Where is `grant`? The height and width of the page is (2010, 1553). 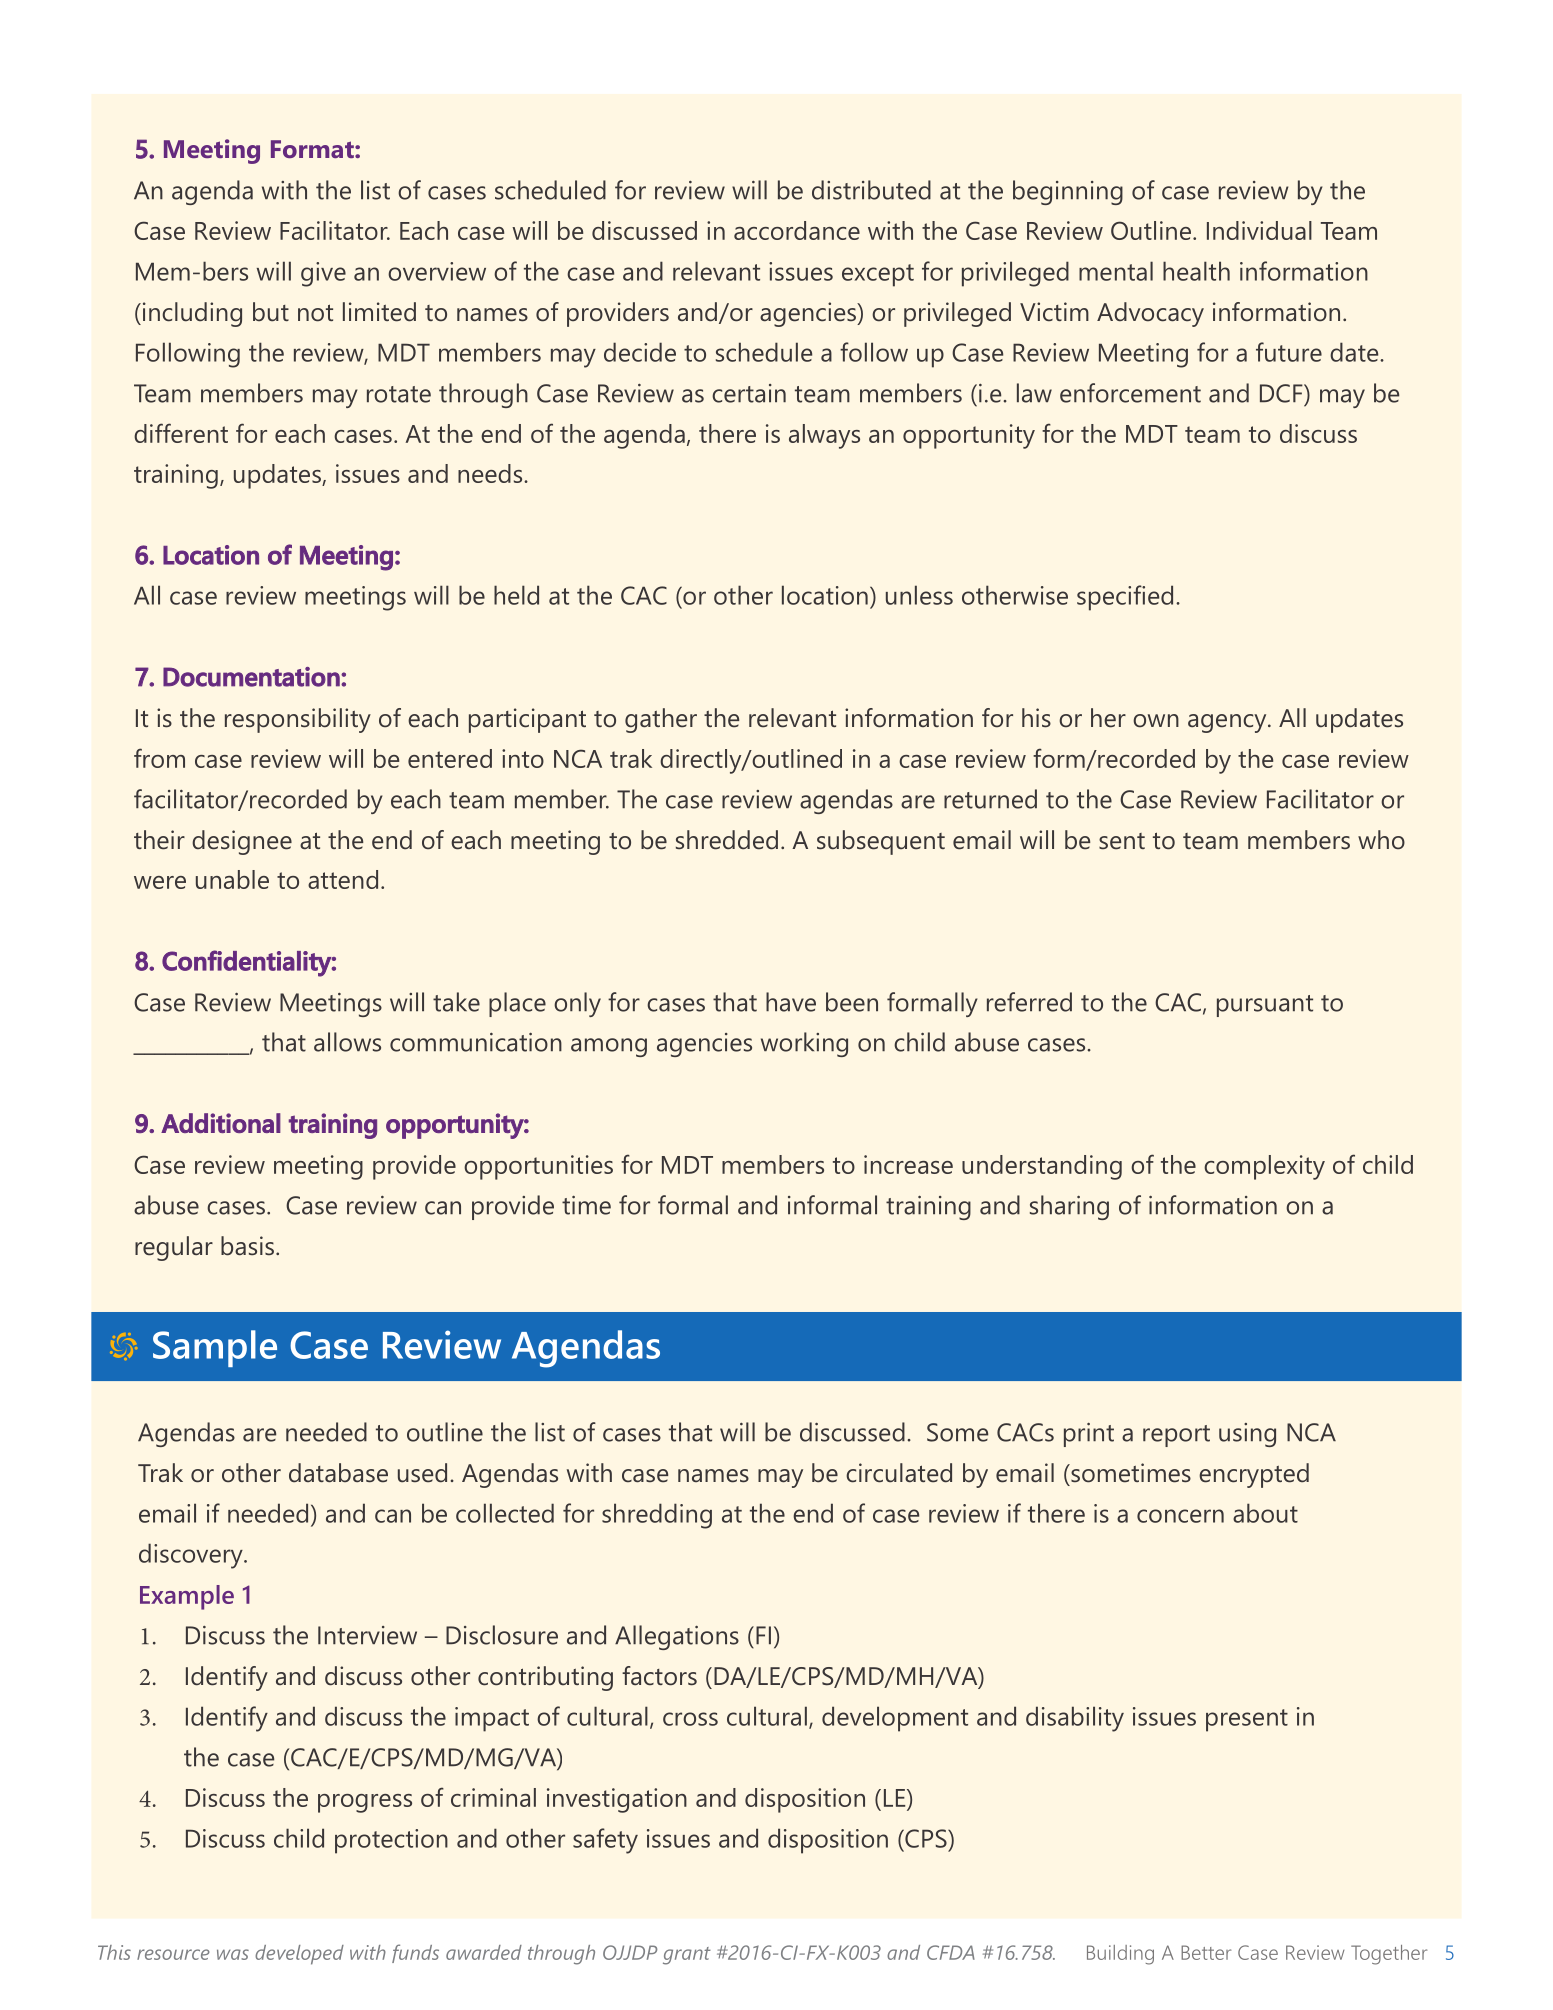 grant is located at coordinates (687, 1956).
